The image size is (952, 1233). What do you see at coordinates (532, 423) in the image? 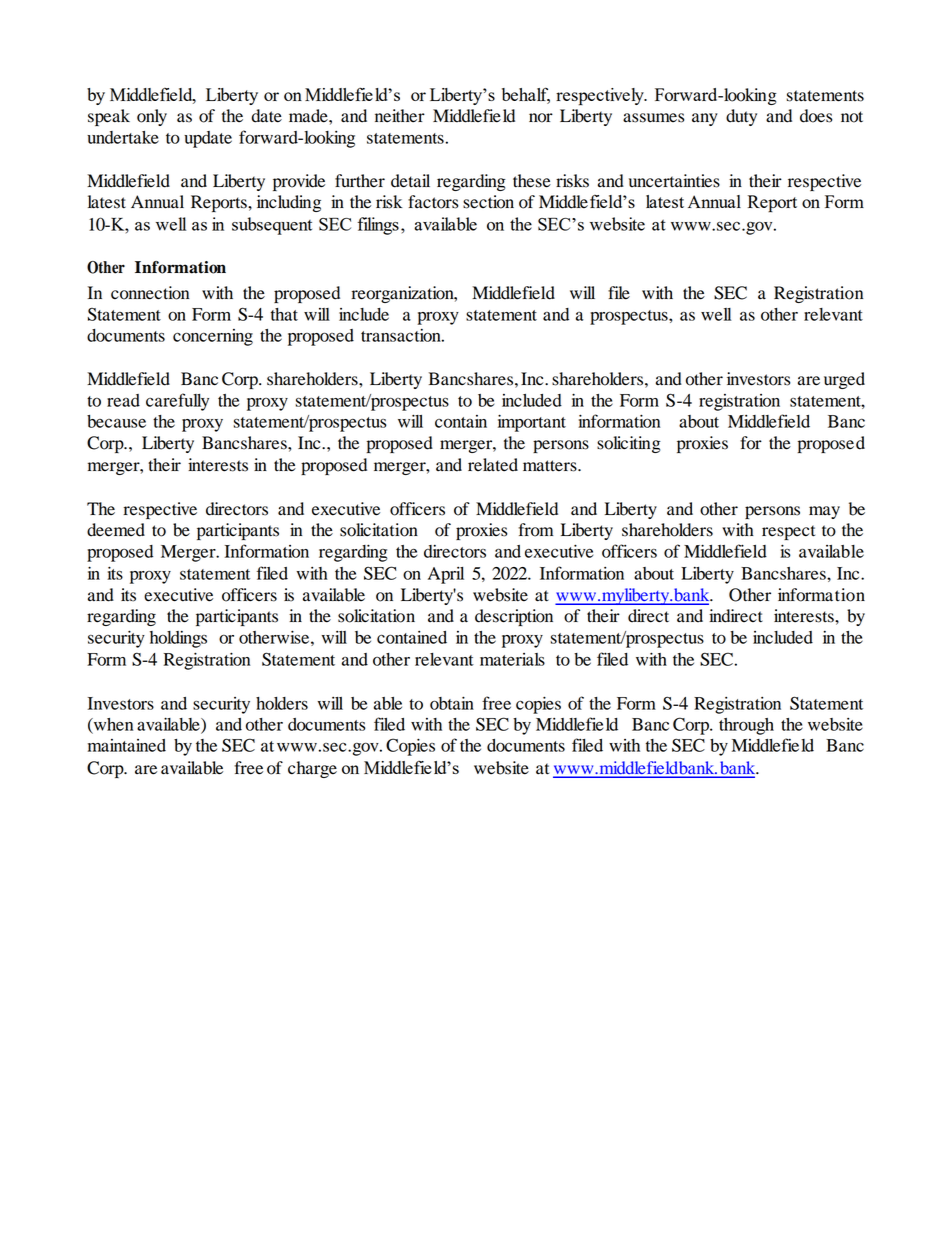
I see `important` at bounding box center [532, 423].
